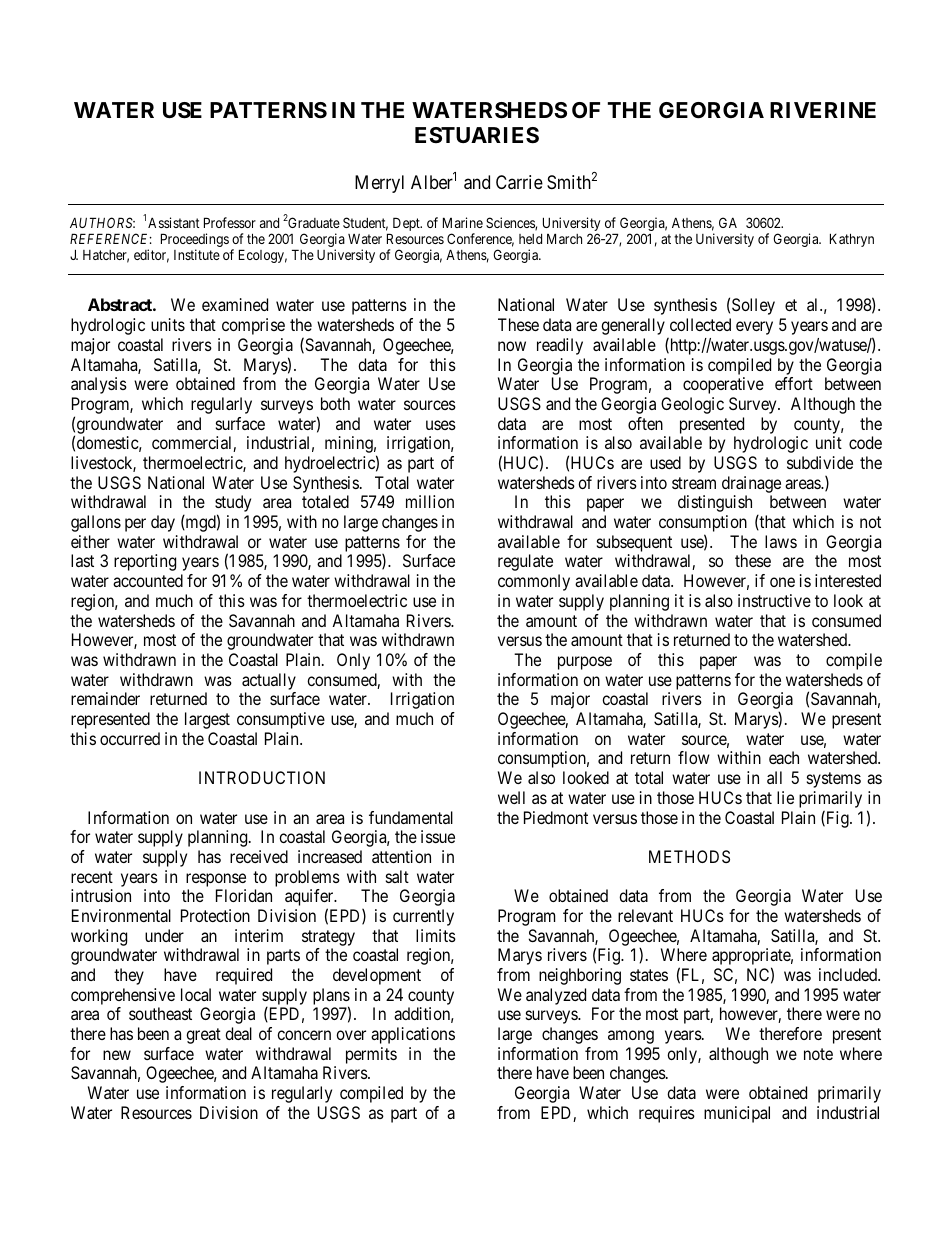  What do you see at coordinates (130, 738) in the image?
I see `occurred` at bounding box center [130, 738].
